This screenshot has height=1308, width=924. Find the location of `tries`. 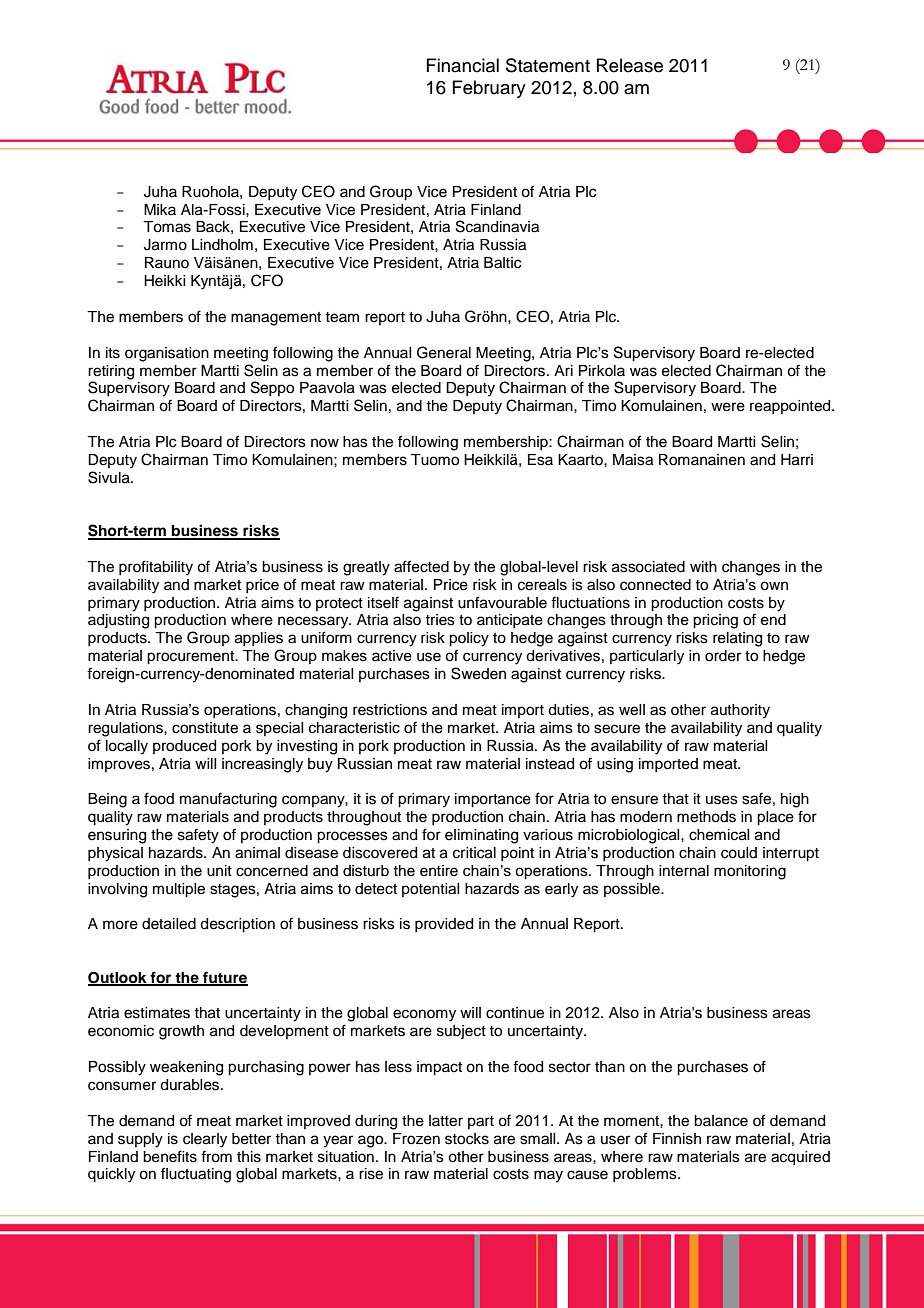

tries is located at coordinates (440, 620).
